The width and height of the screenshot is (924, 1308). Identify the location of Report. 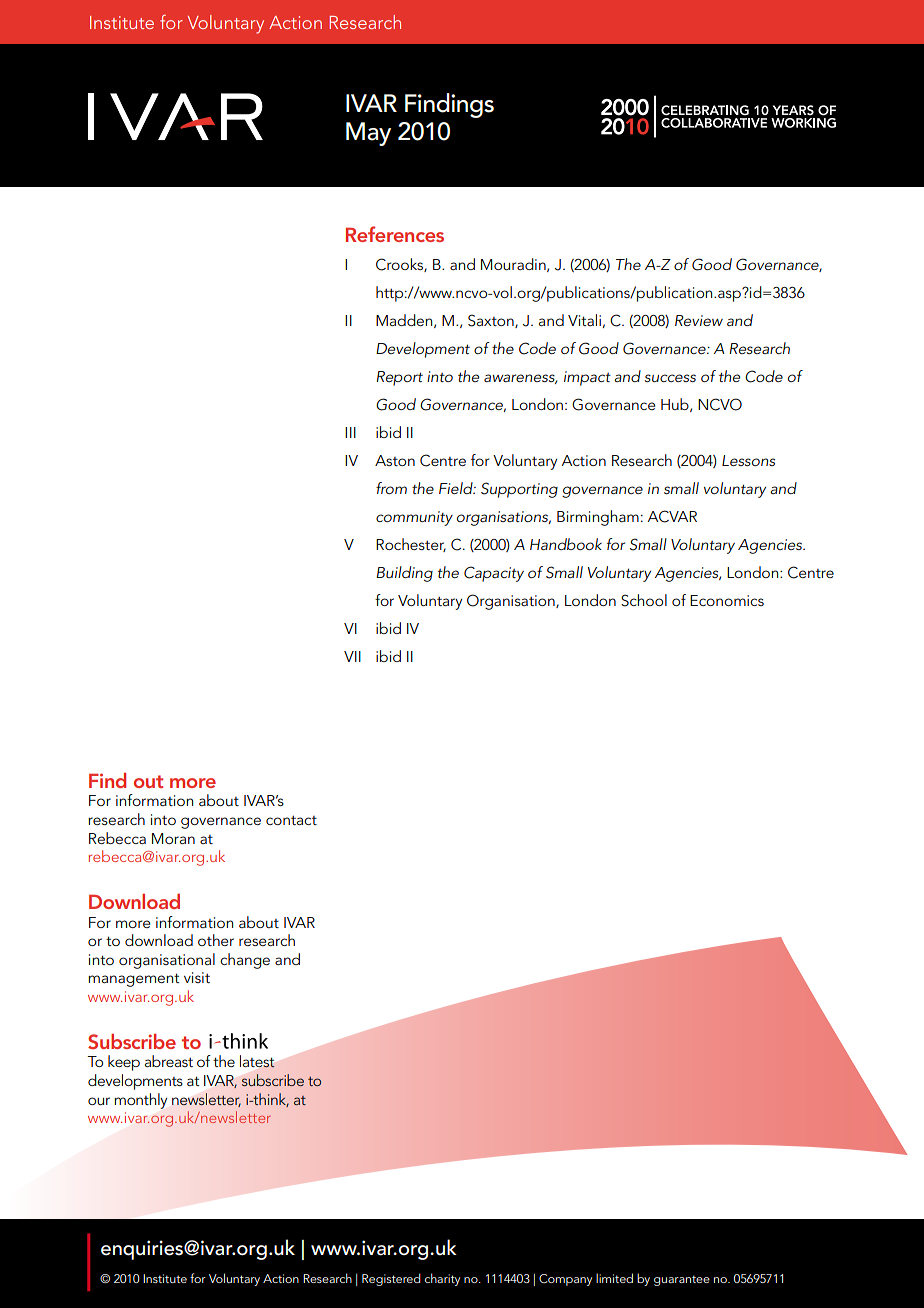
(399, 378).
